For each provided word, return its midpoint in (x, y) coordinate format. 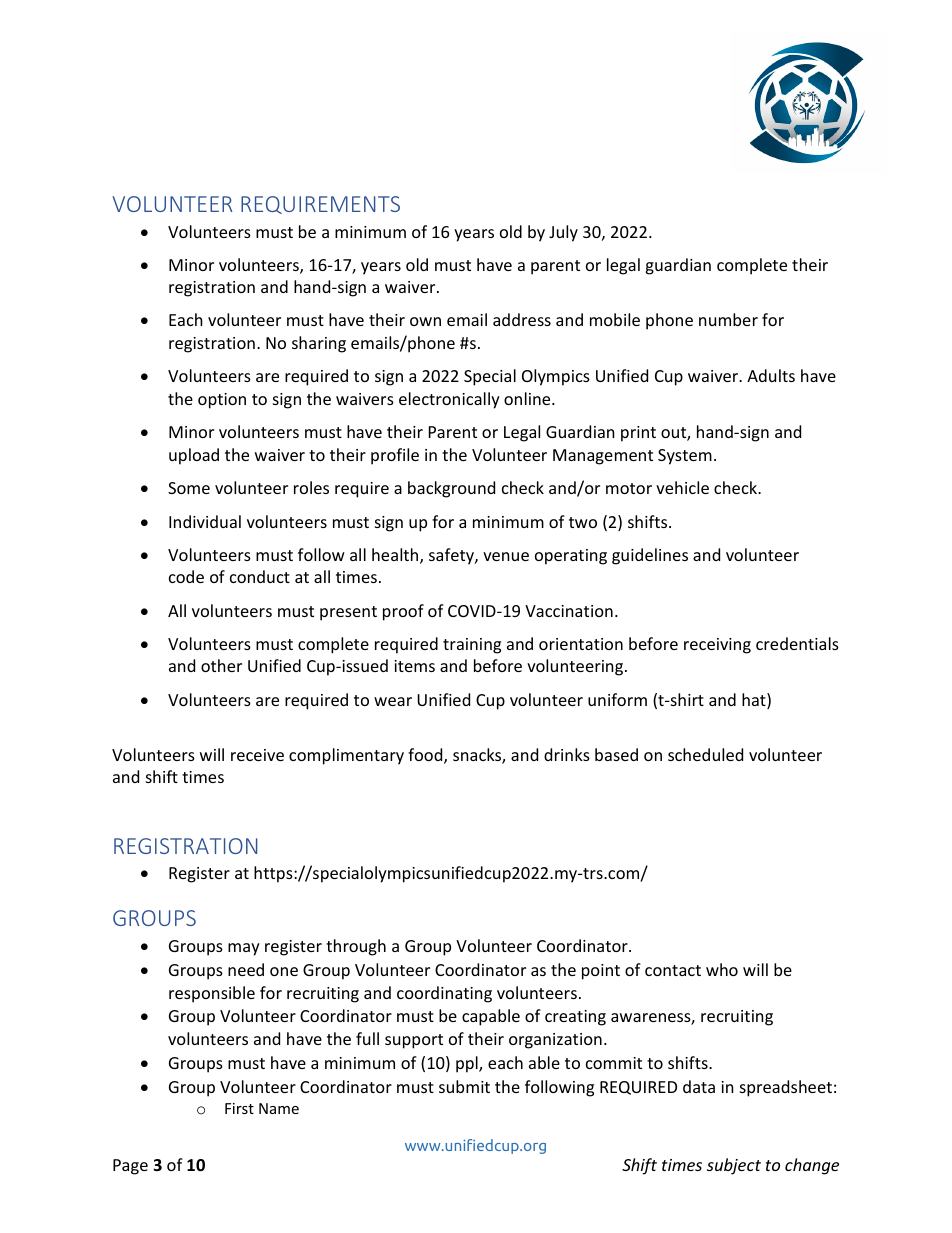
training (472, 646)
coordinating (444, 994)
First (239, 1108)
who (722, 969)
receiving (717, 646)
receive (257, 755)
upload (194, 456)
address (522, 319)
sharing (319, 344)
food (426, 756)
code (186, 576)
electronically (449, 400)
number (728, 319)
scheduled (705, 754)
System (685, 457)
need (246, 969)
